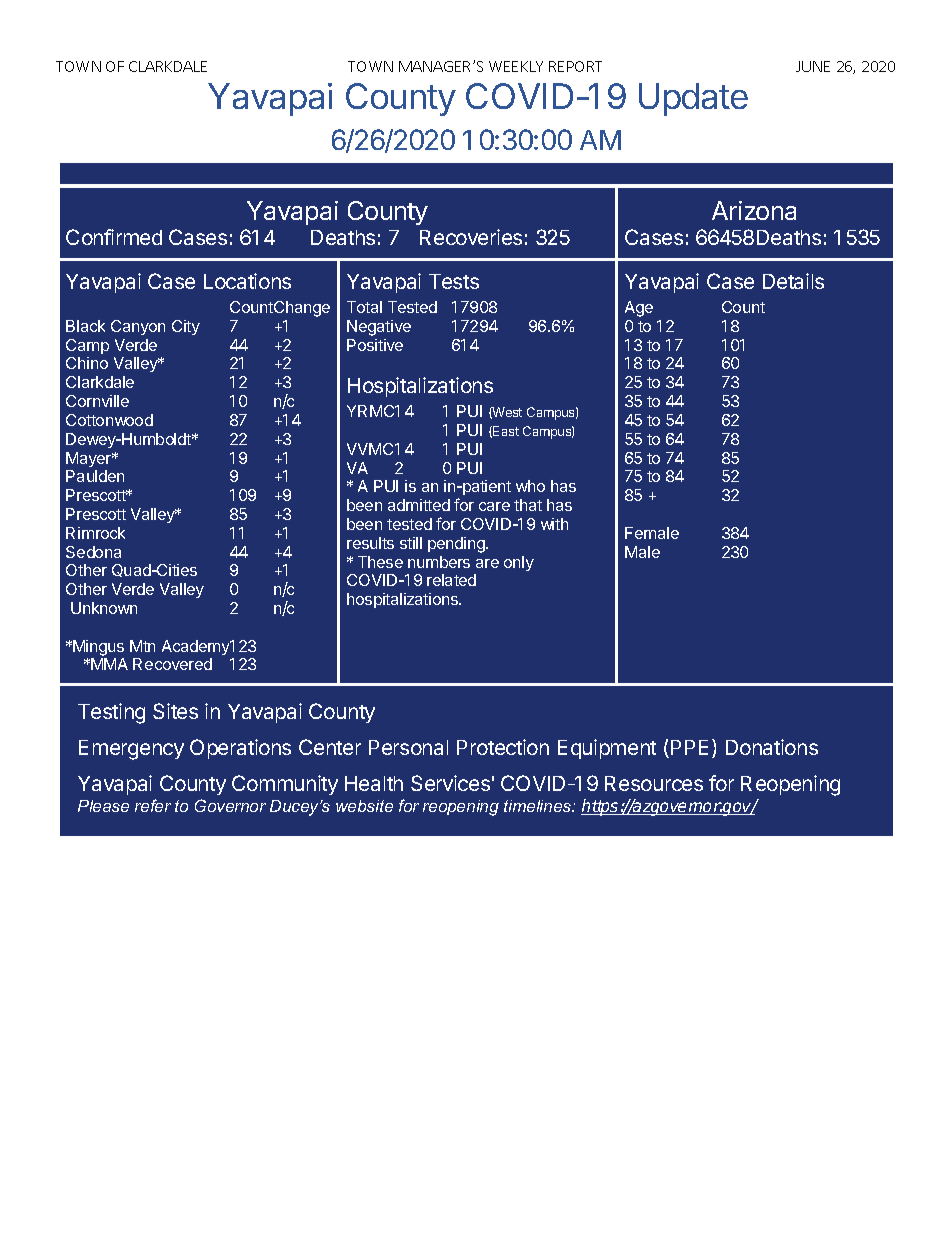  Describe the element at coordinates (693, 99) in the screenshot. I see `Update` at that location.
